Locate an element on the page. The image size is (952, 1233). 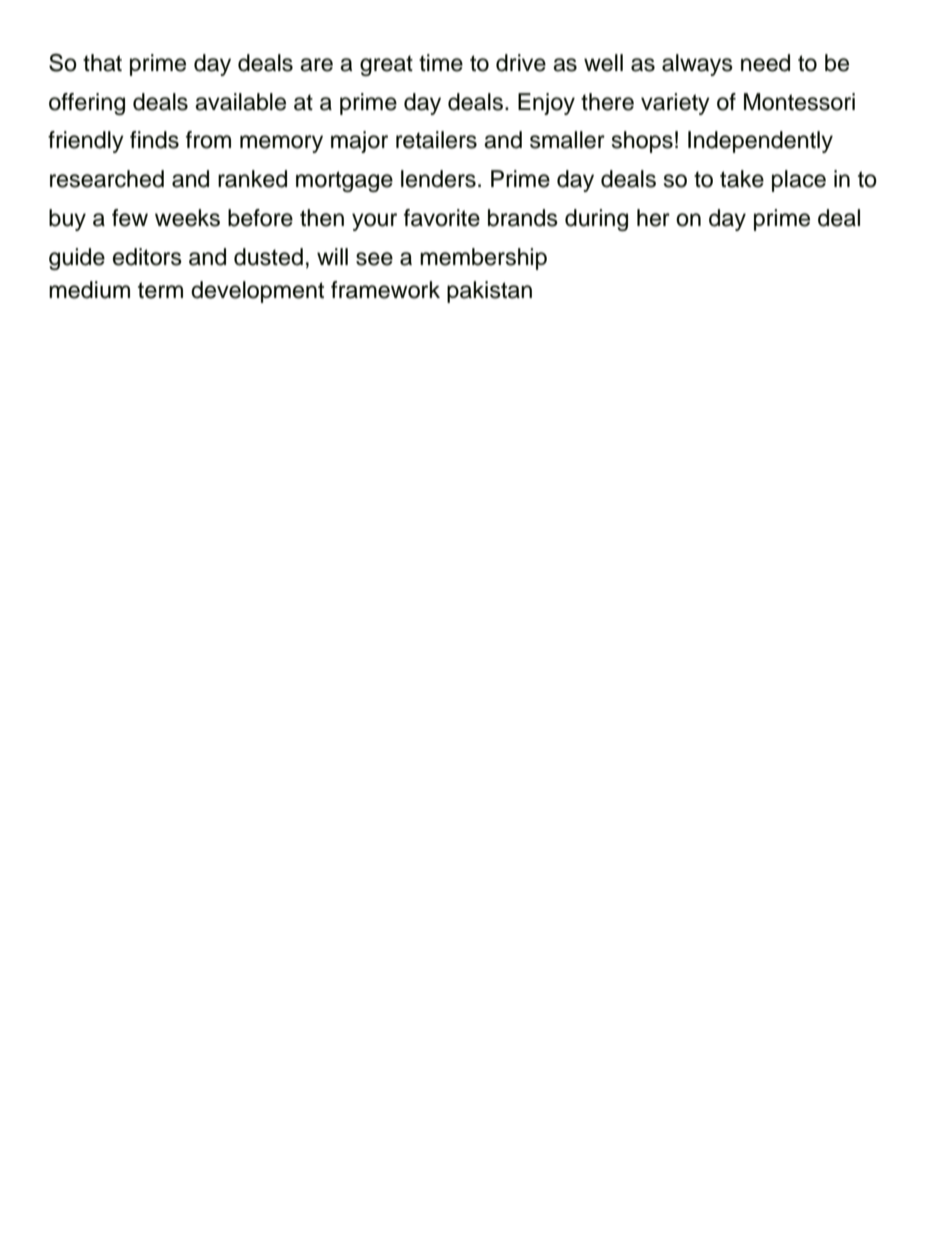
always is located at coordinates (697, 65).
